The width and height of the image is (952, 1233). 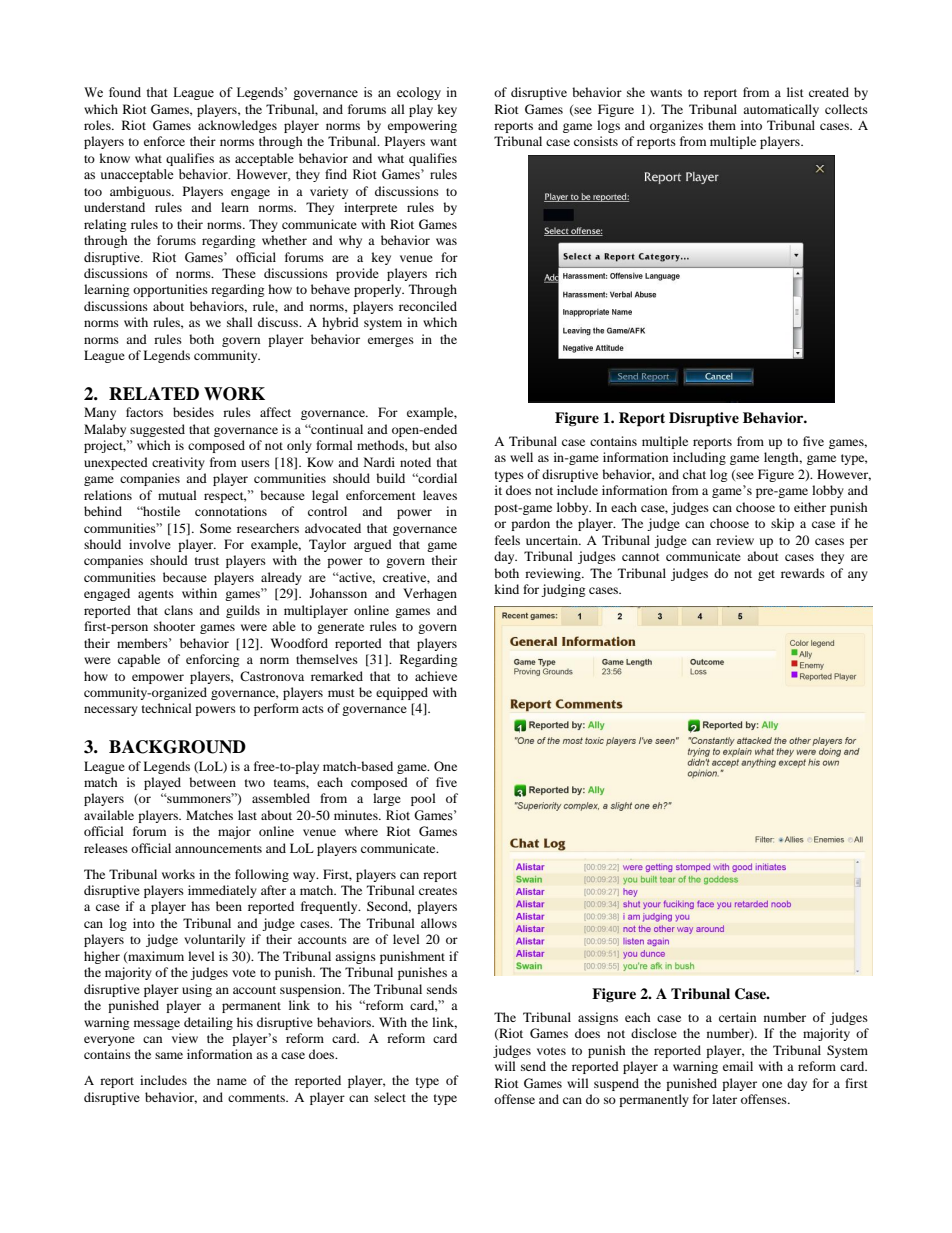 What do you see at coordinates (781, 110) in the image?
I see `automatically` at bounding box center [781, 110].
